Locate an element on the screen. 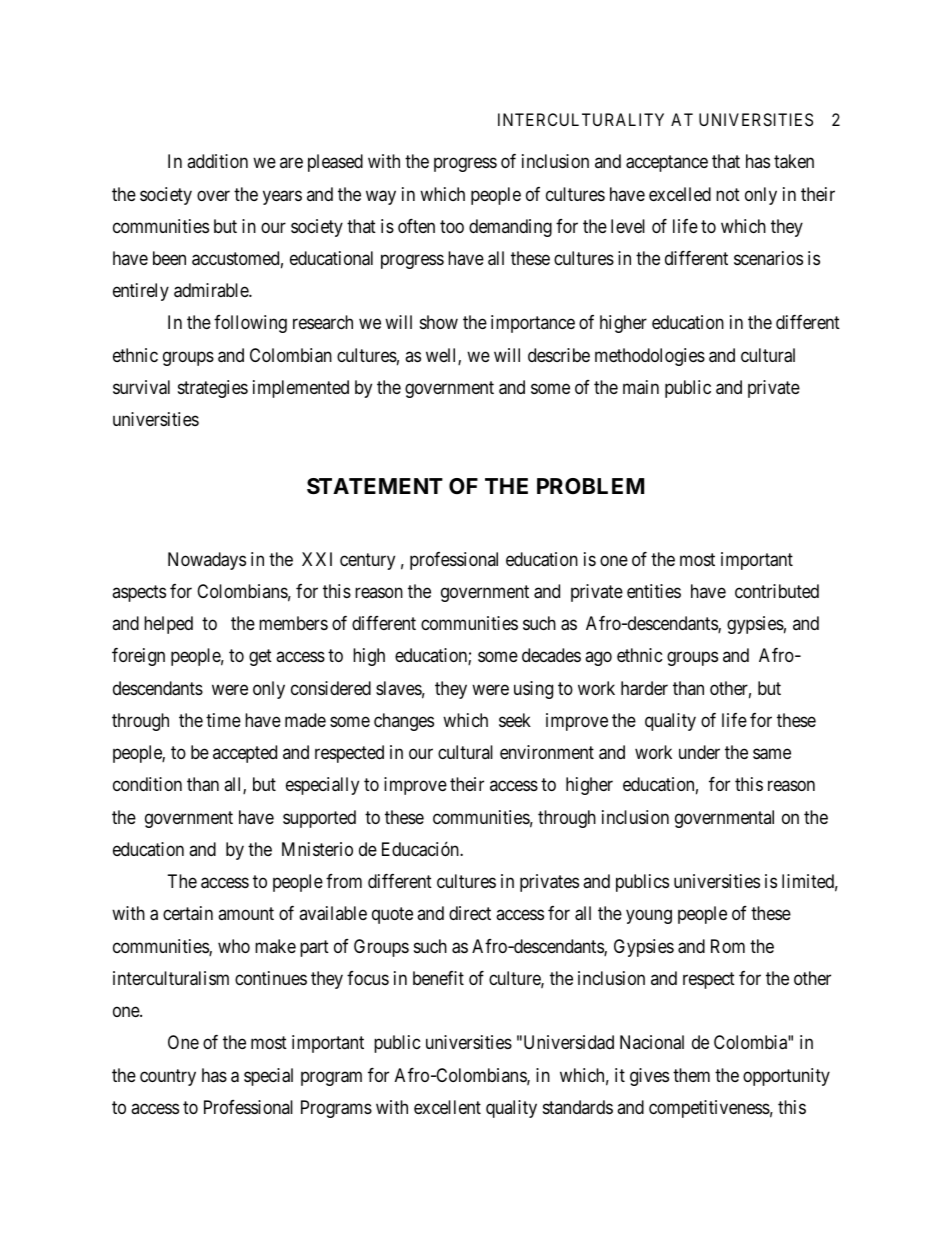 The width and height of the screenshot is (952, 1233). decades is located at coordinates (551, 655).
